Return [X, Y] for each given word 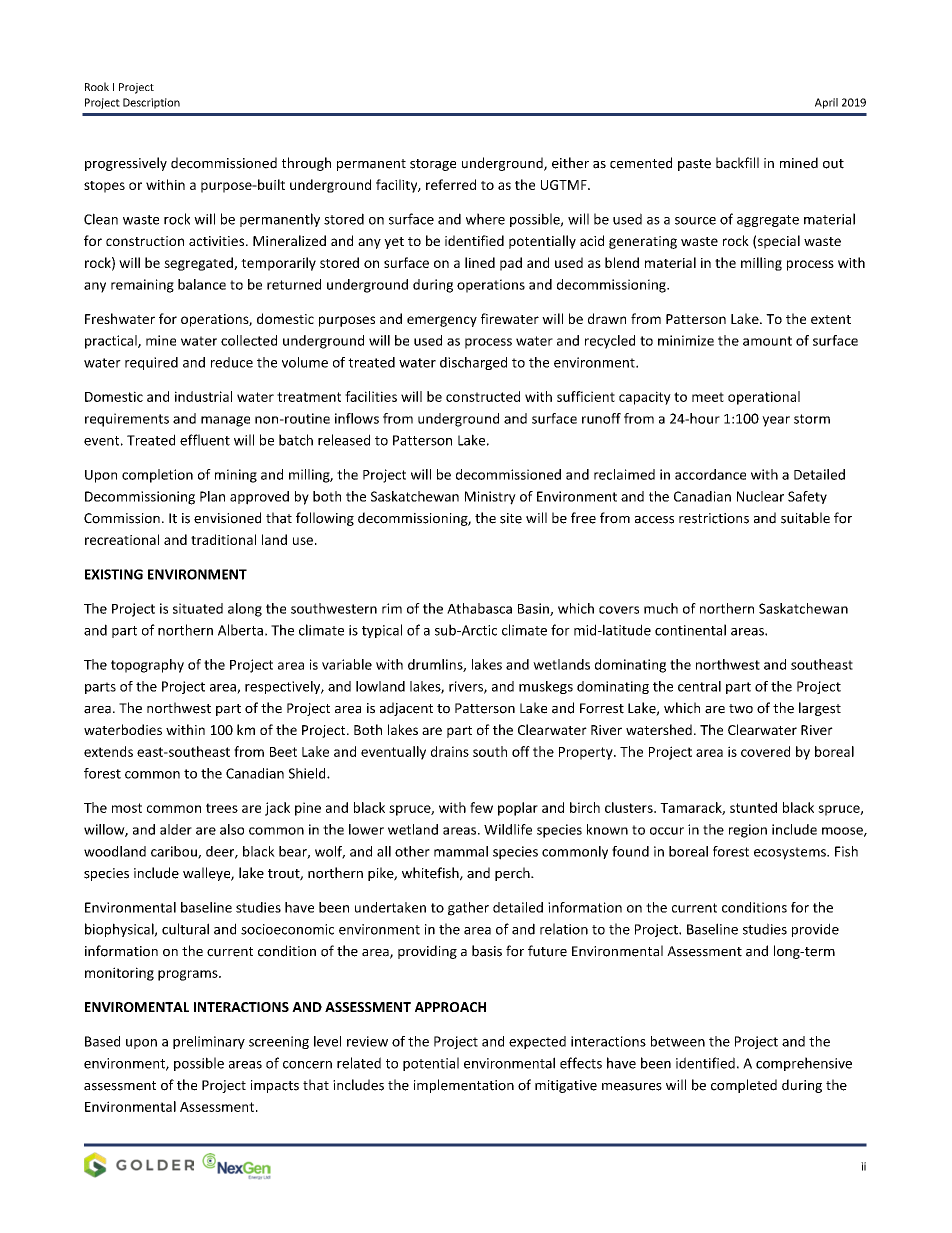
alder [176, 829]
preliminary [209, 1042]
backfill [737, 163]
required [151, 363]
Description [151, 103]
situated [198, 608]
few [481, 807]
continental [690, 630]
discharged [473, 363]
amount [767, 341]
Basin [534, 609]
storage [433, 165]
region [748, 831]
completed [744, 1086]
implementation [464, 1086]
